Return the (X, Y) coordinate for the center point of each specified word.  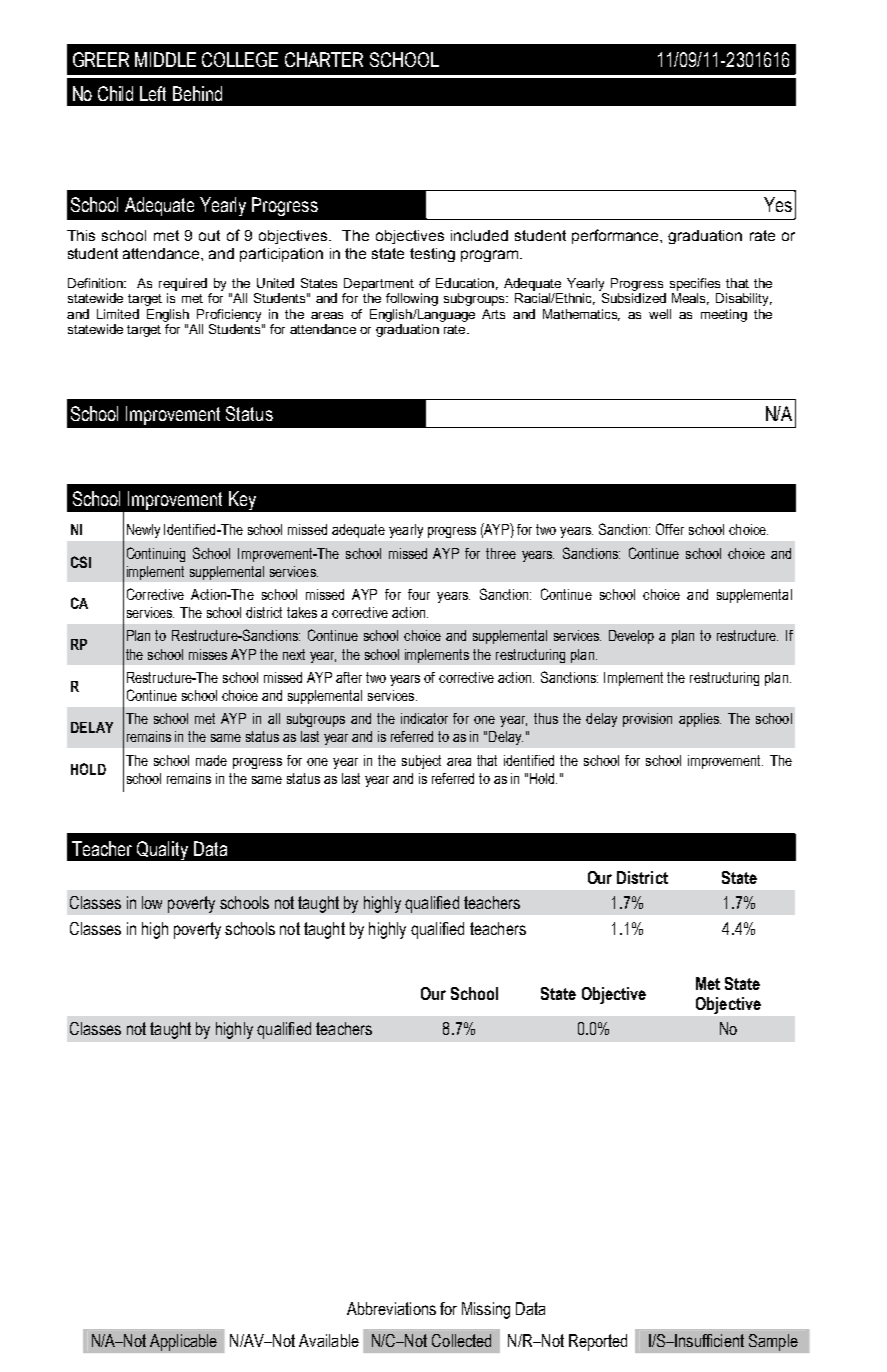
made (211, 760)
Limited (118, 314)
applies (700, 720)
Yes (778, 204)
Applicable (183, 1342)
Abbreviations (391, 1308)
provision (647, 720)
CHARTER (324, 59)
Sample (773, 1342)
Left (153, 93)
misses (208, 654)
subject (421, 762)
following (412, 299)
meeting (724, 315)
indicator (424, 718)
